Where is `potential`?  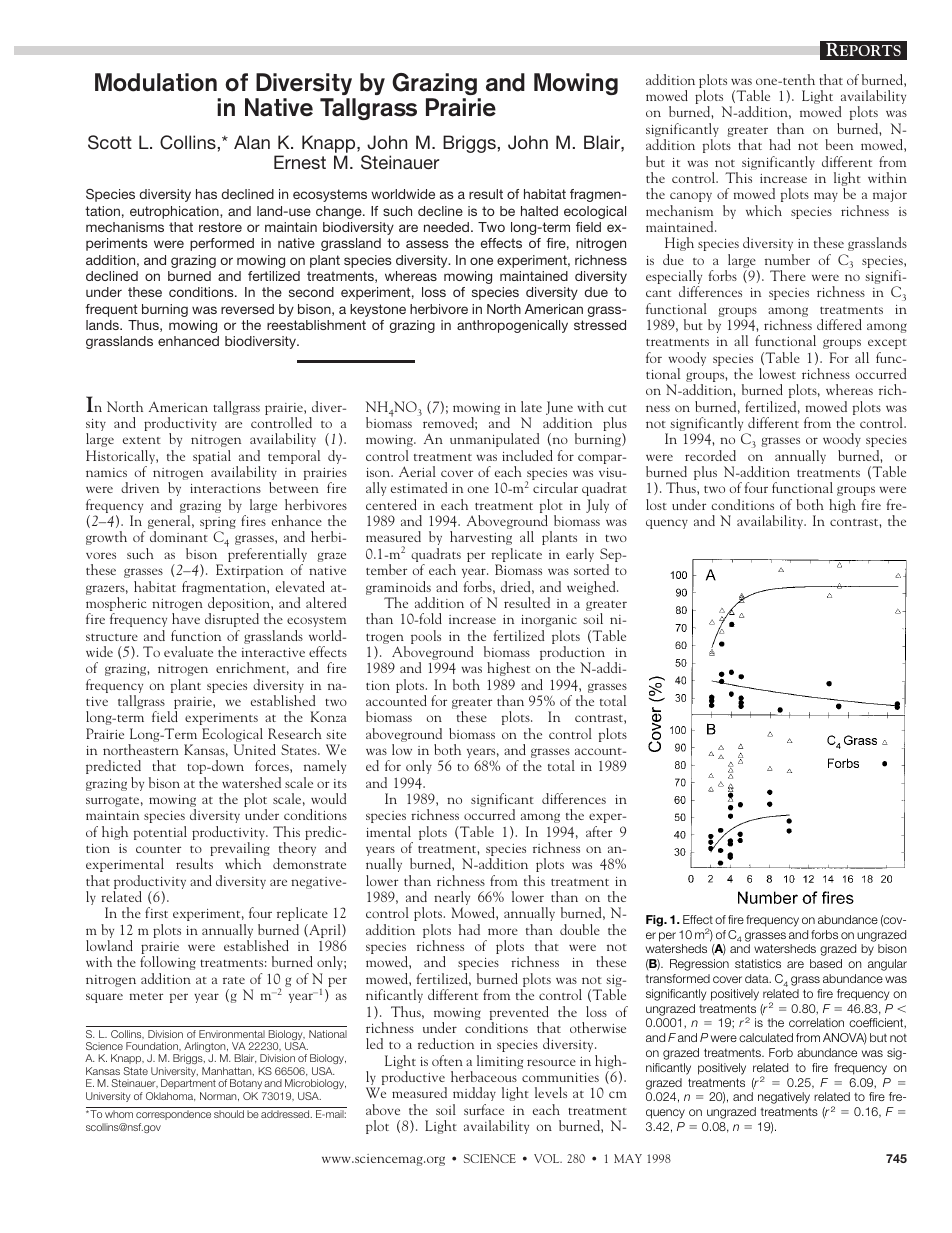 potential is located at coordinates (160, 833).
